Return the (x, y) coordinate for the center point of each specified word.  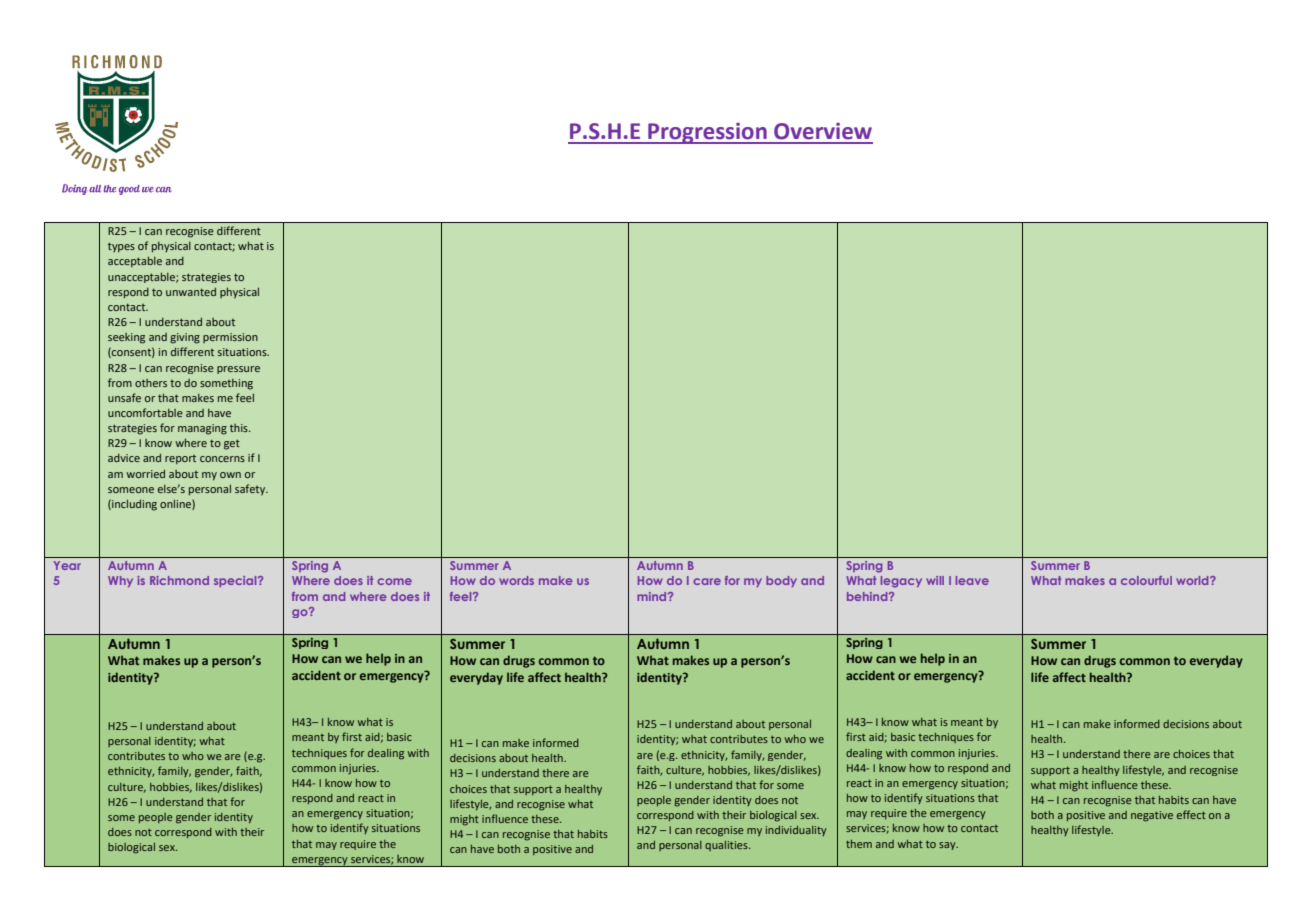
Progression (707, 133)
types (121, 247)
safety (251, 489)
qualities (727, 846)
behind (868, 596)
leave (972, 580)
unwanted (191, 291)
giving (185, 338)
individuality (796, 831)
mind (653, 596)
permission (230, 338)
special (236, 581)
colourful (1146, 580)
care (707, 581)
